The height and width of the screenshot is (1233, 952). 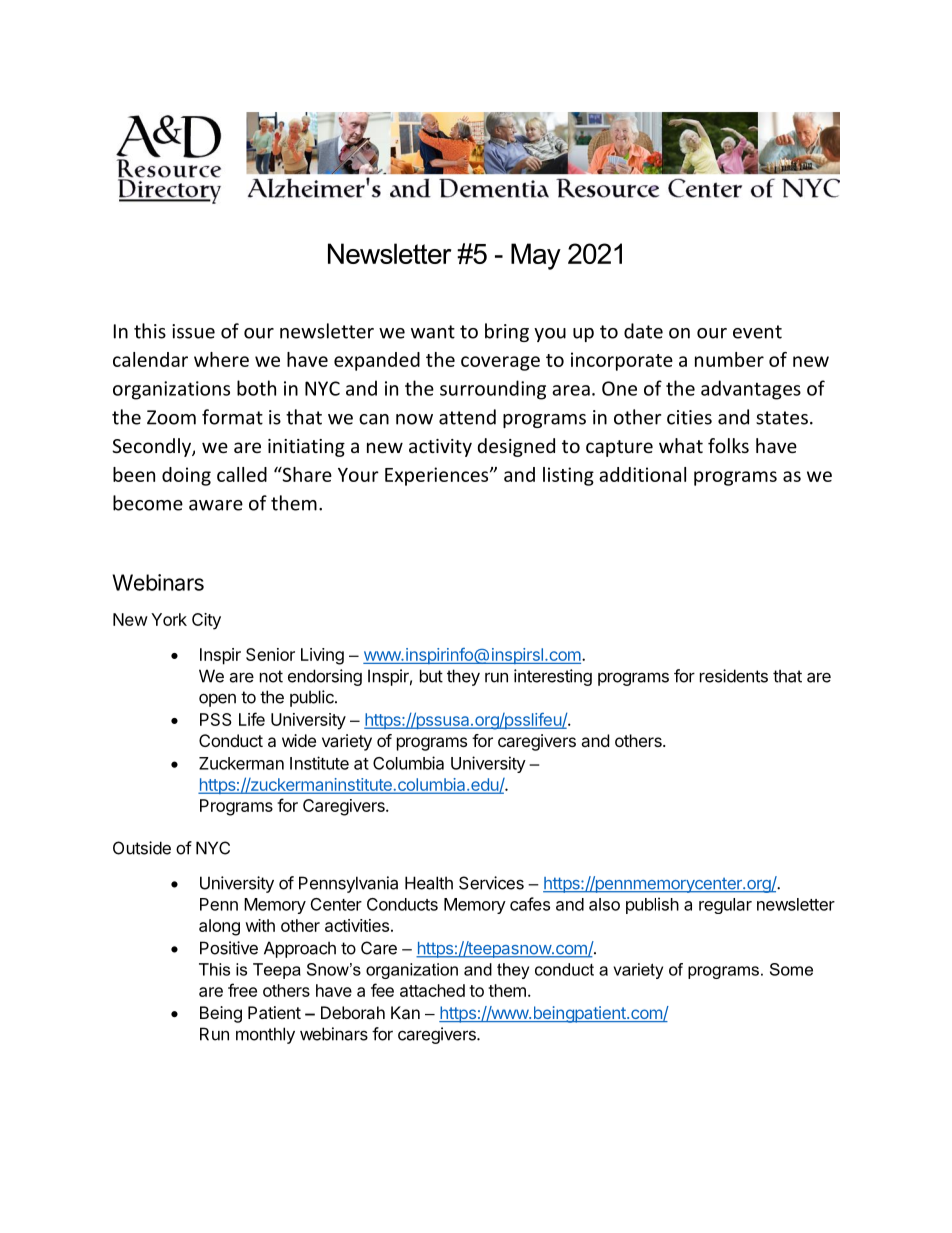 What do you see at coordinates (757, 332) in the screenshot?
I see `event` at bounding box center [757, 332].
